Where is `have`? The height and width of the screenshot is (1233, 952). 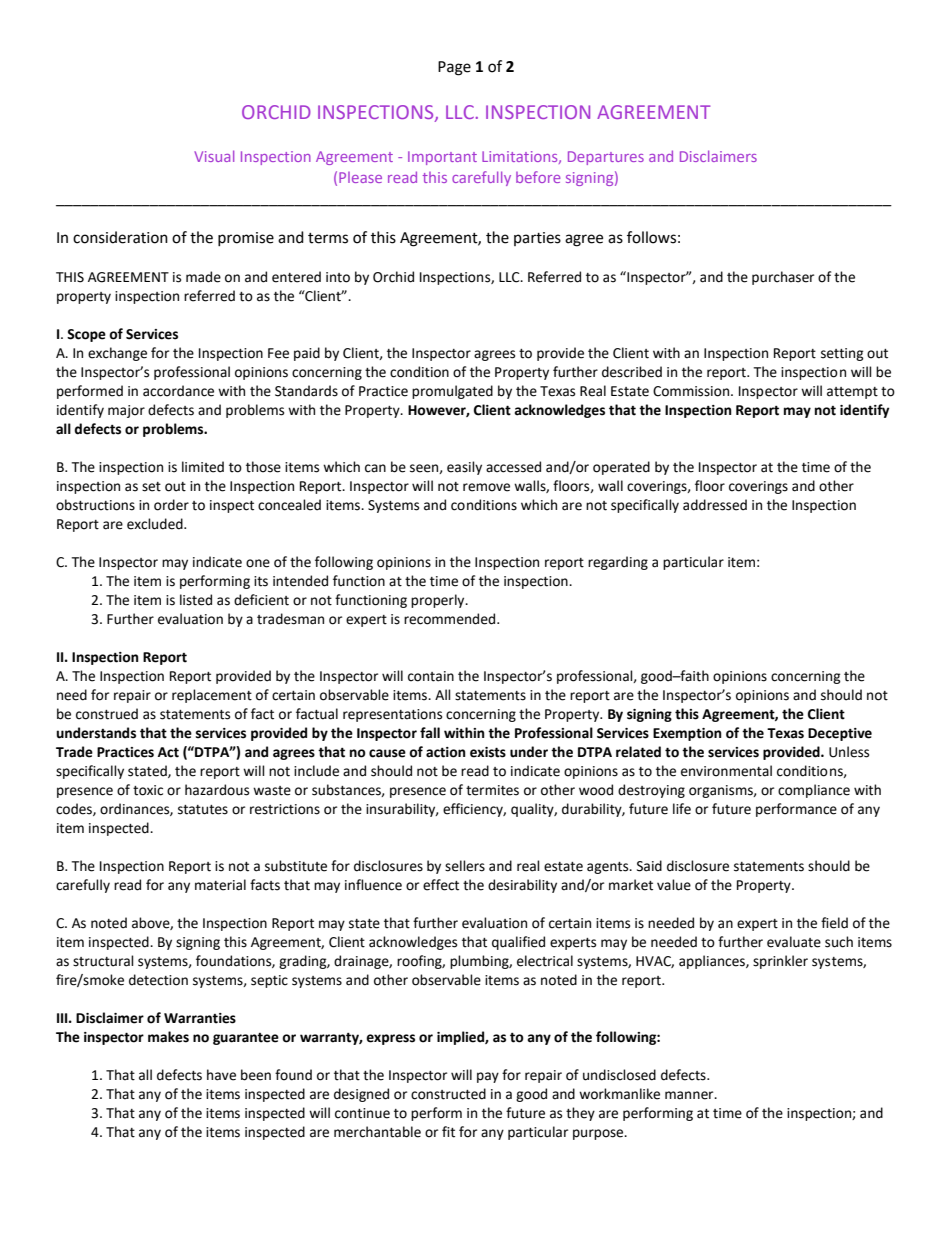
have is located at coordinates (221, 1075).
